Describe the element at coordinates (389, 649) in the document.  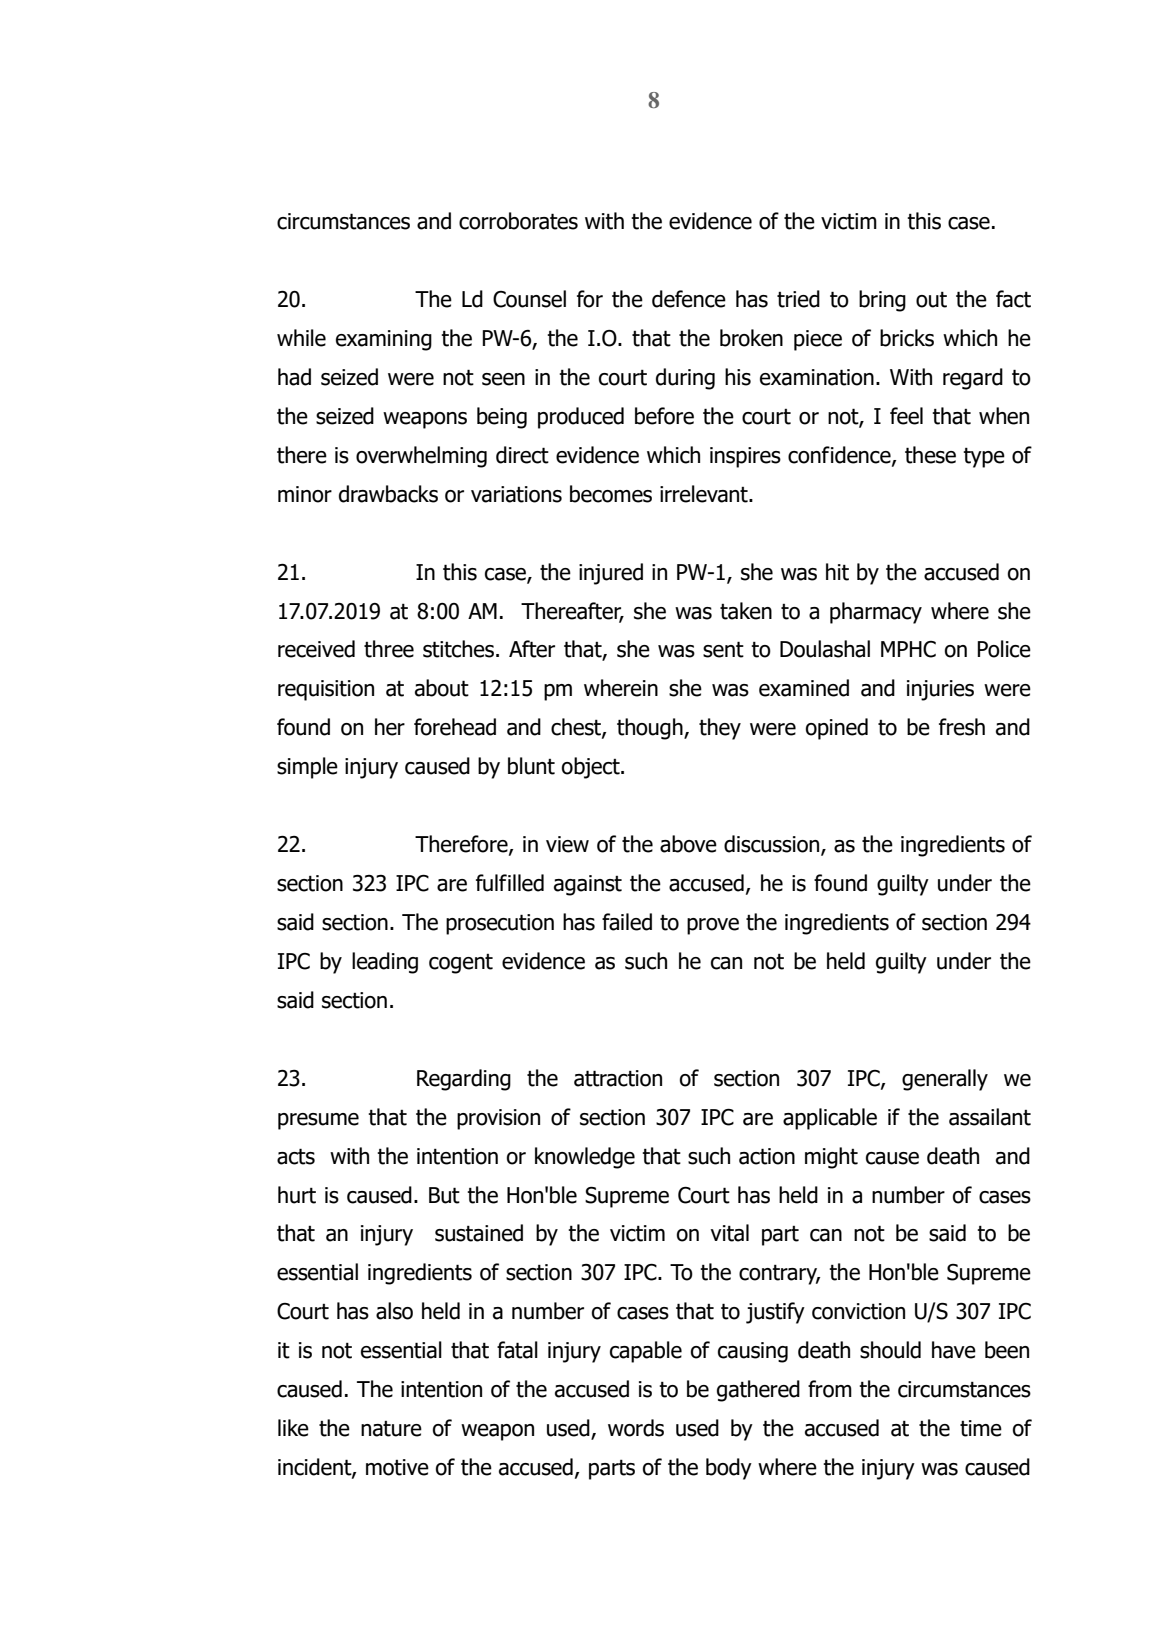
I see `three` at that location.
